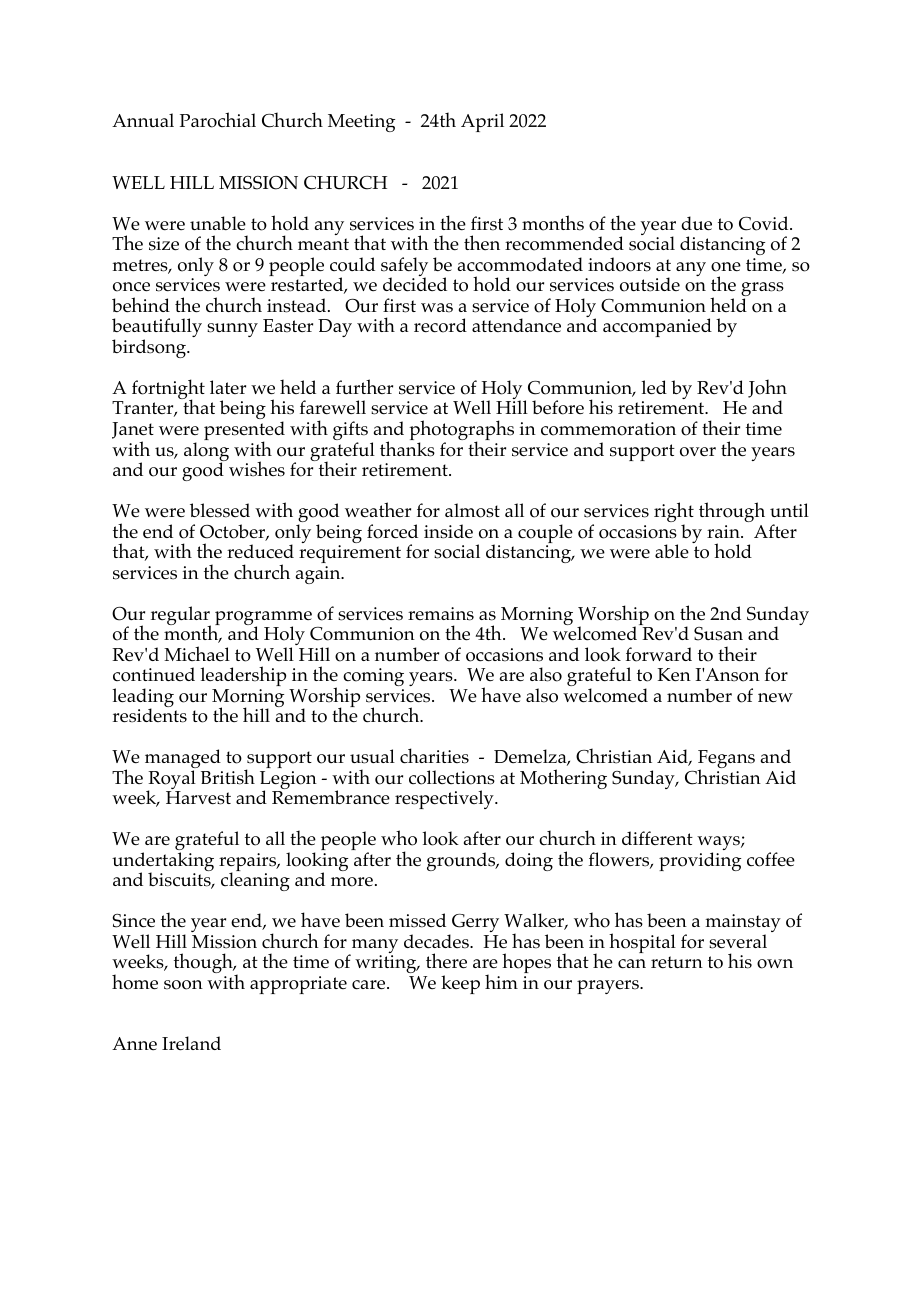  Describe the element at coordinates (181, 617) in the screenshot. I see `regular` at that location.
